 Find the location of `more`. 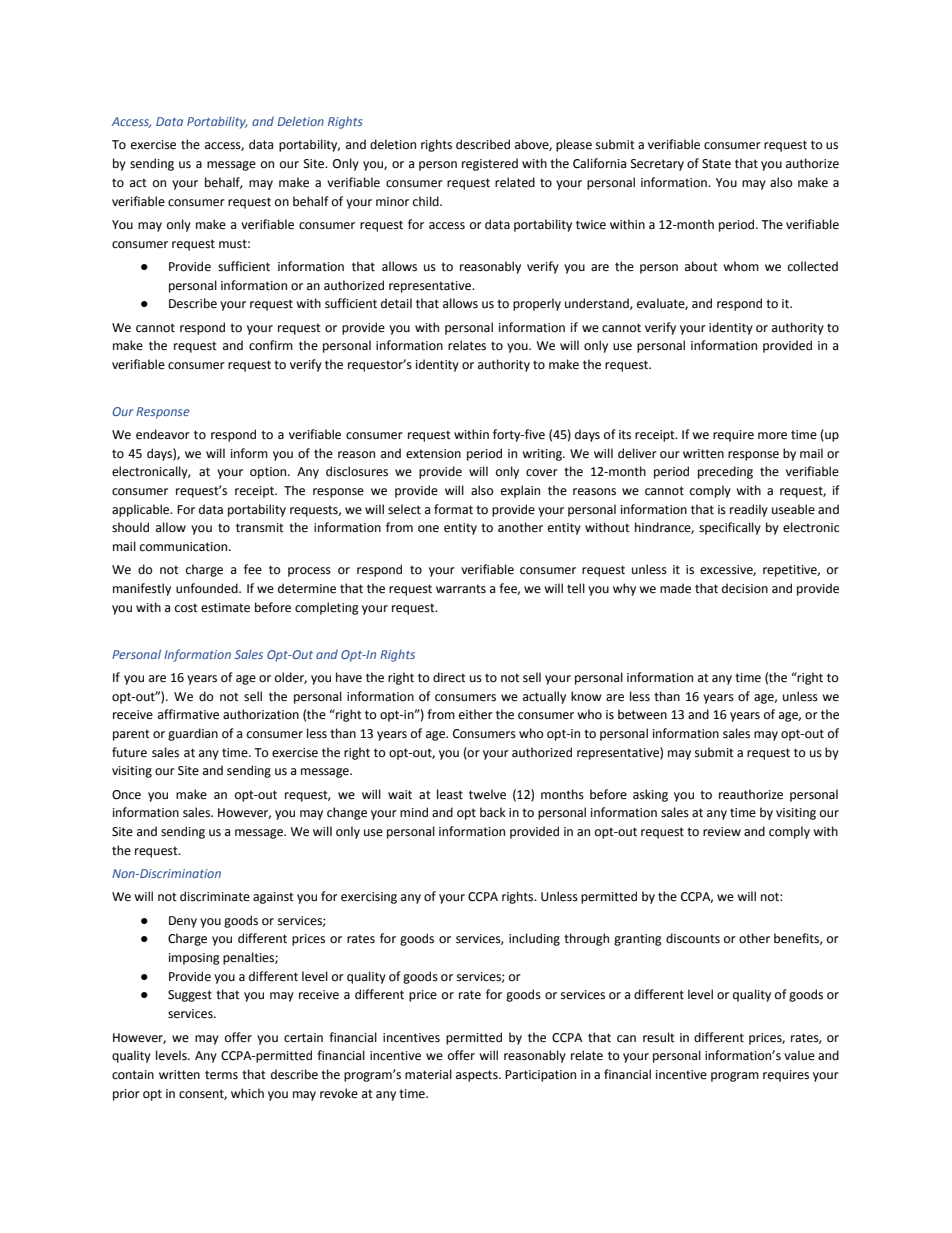

more is located at coordinates (772, 436).
